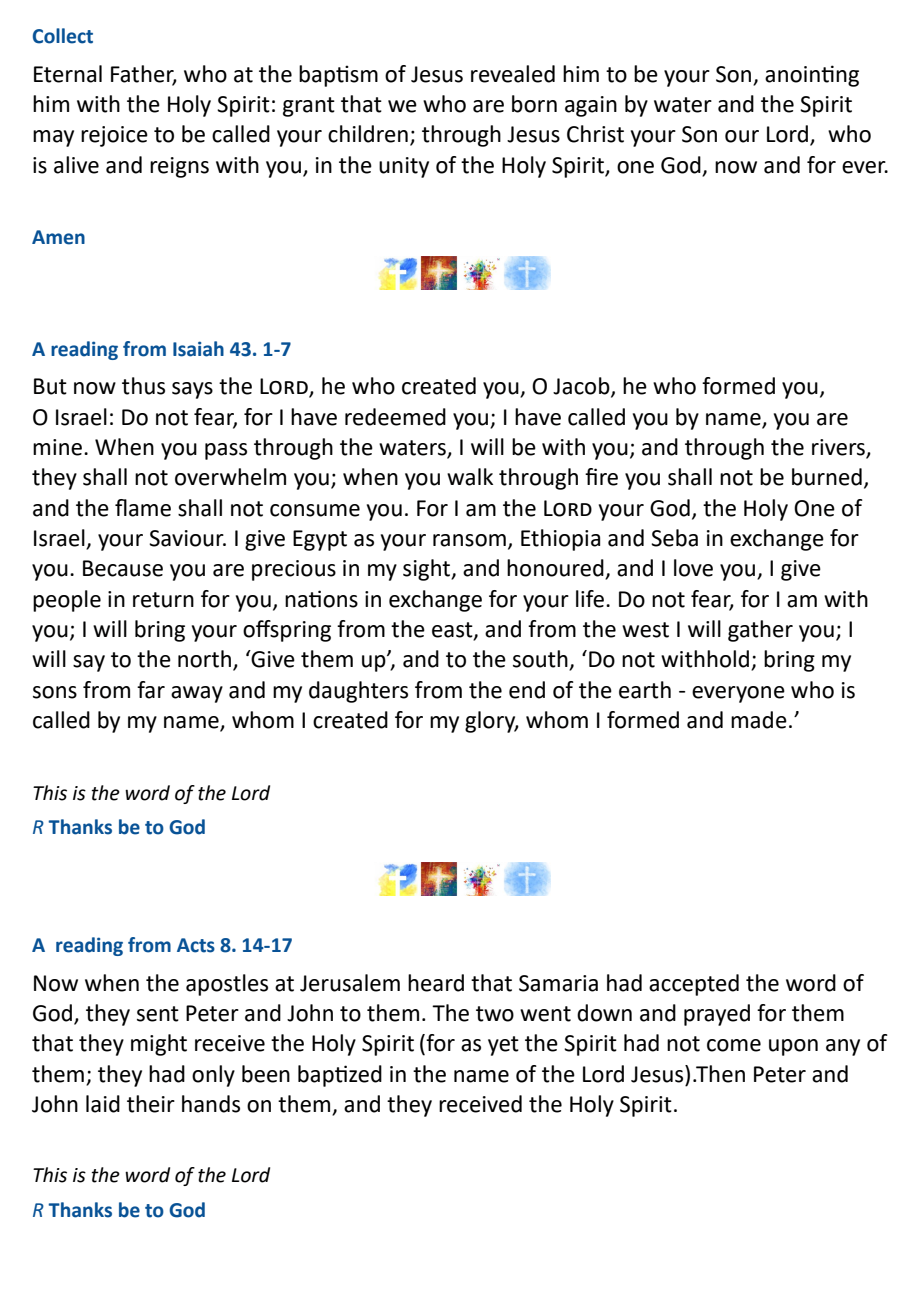 Image resolution: width=924 pixels, height=1308 pixels. I want to click on made, so click(759, 720).
